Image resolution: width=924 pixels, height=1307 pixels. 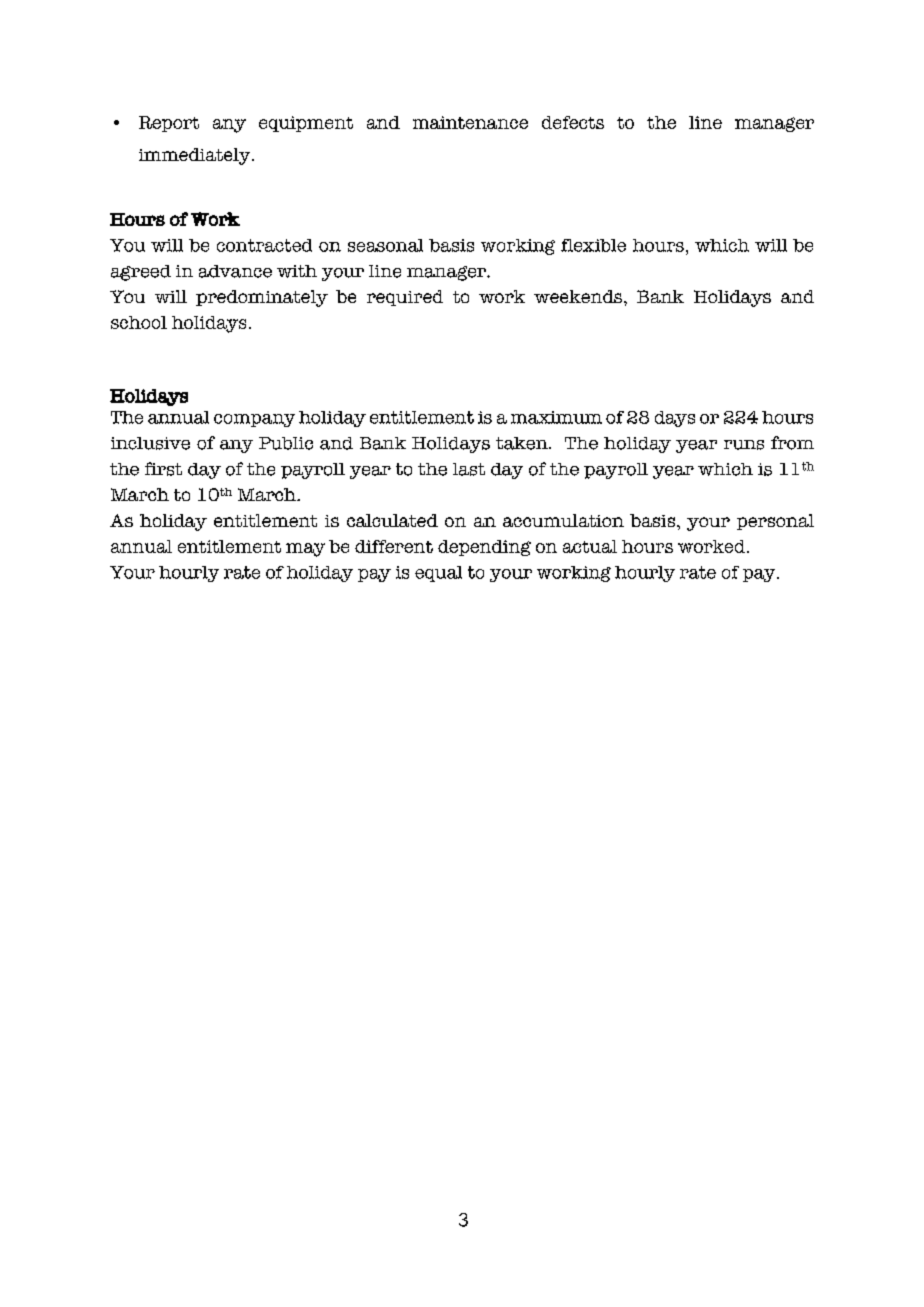 What do you see at coordinates (470, 122) in the screenshot?
I see `maintenance` at bounding box center [470, 122].
